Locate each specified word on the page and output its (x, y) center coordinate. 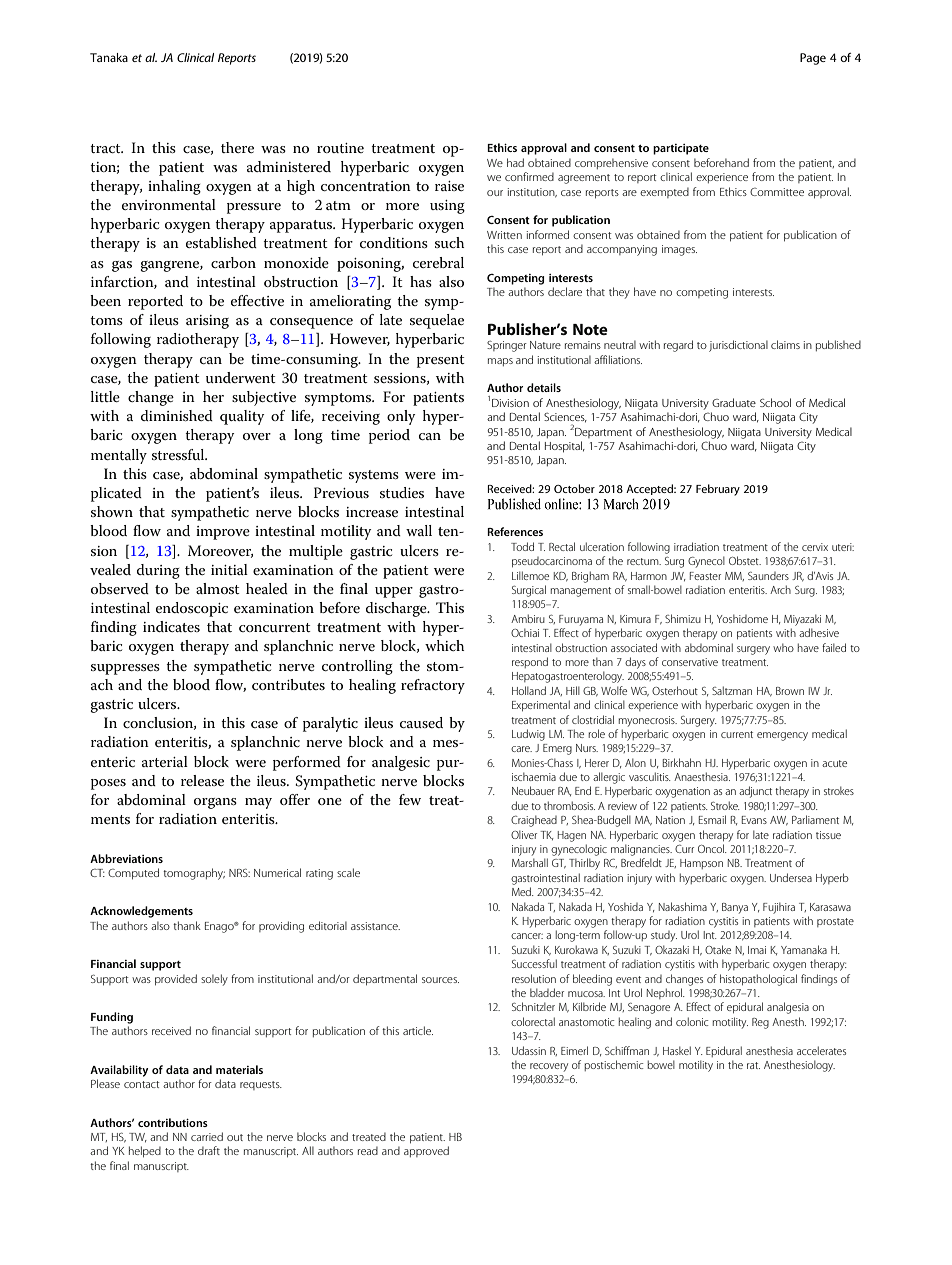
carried (207, 1136)
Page (813, 59)
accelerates (821, 1050)
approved (426, 1151)
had (515, 162)
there (237, 147)
